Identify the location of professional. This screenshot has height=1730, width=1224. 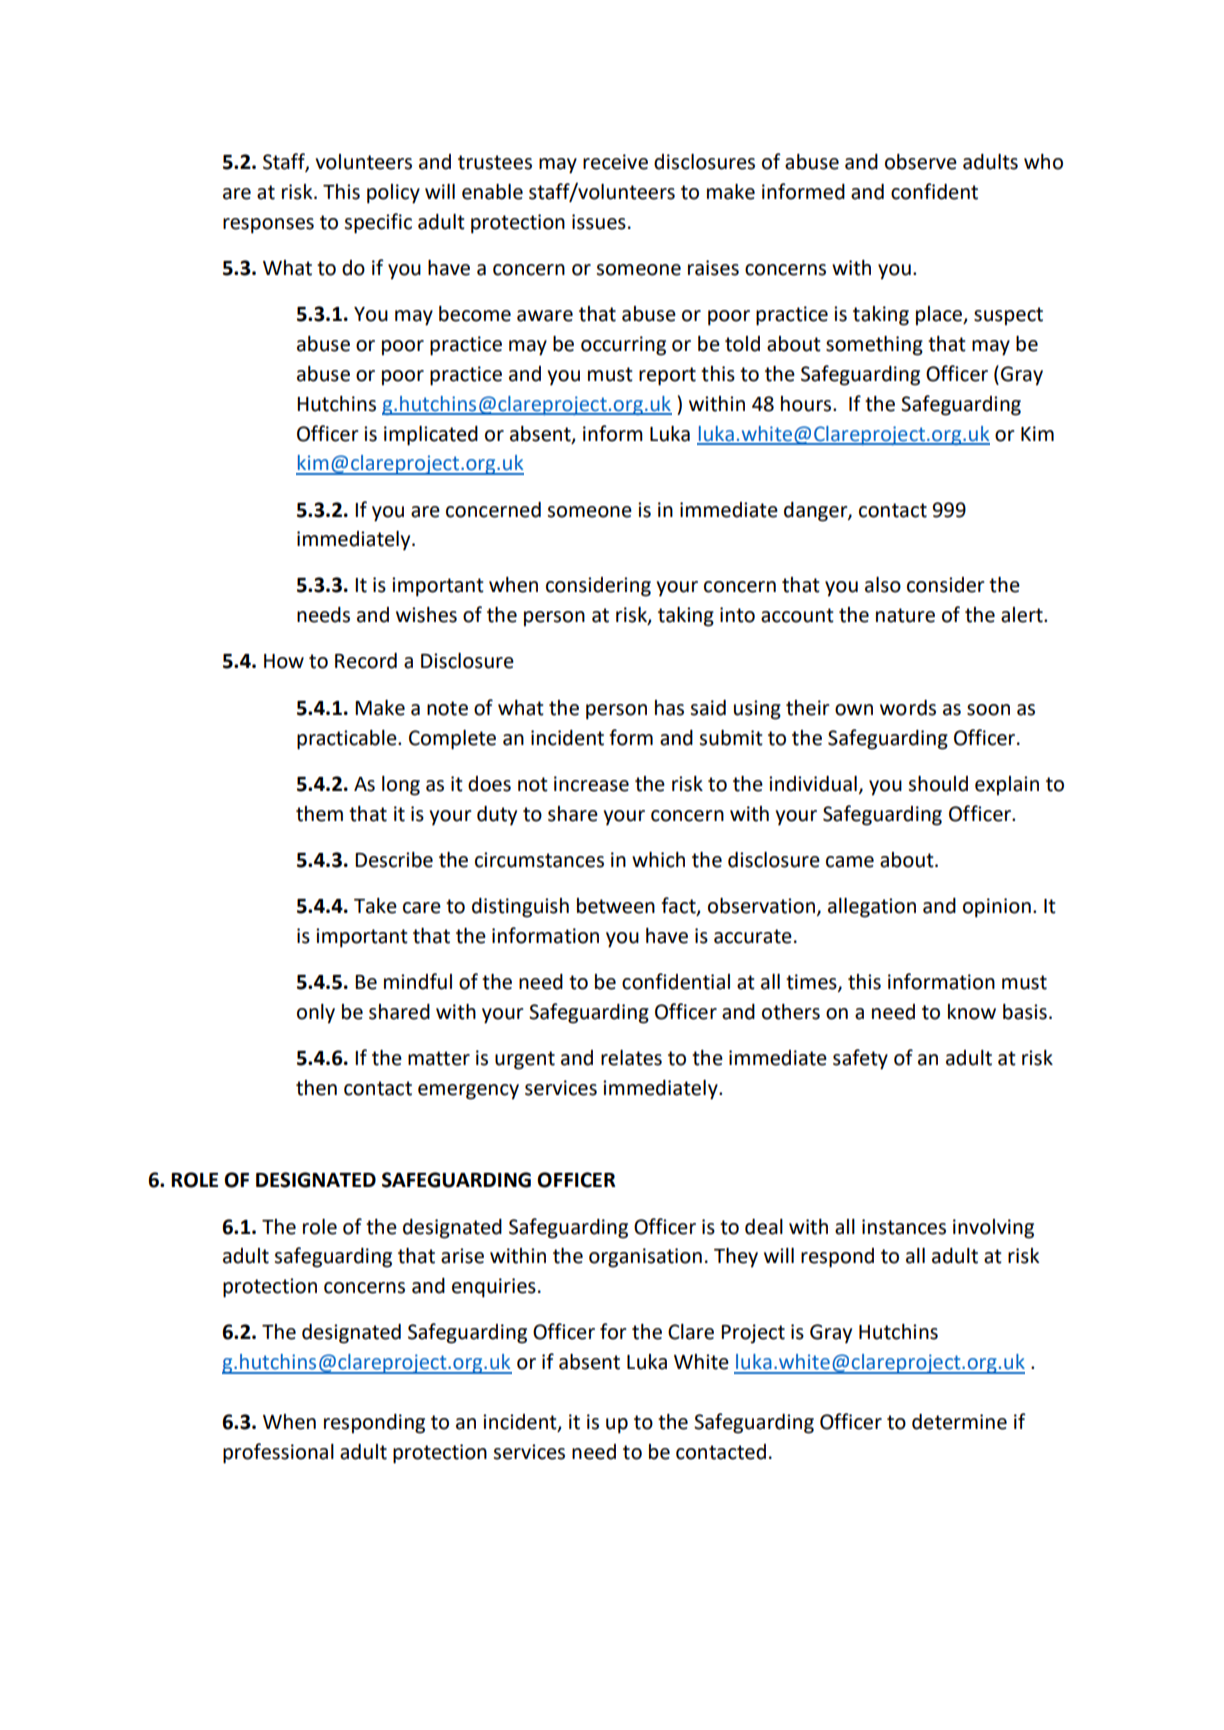
(278, 1453).
